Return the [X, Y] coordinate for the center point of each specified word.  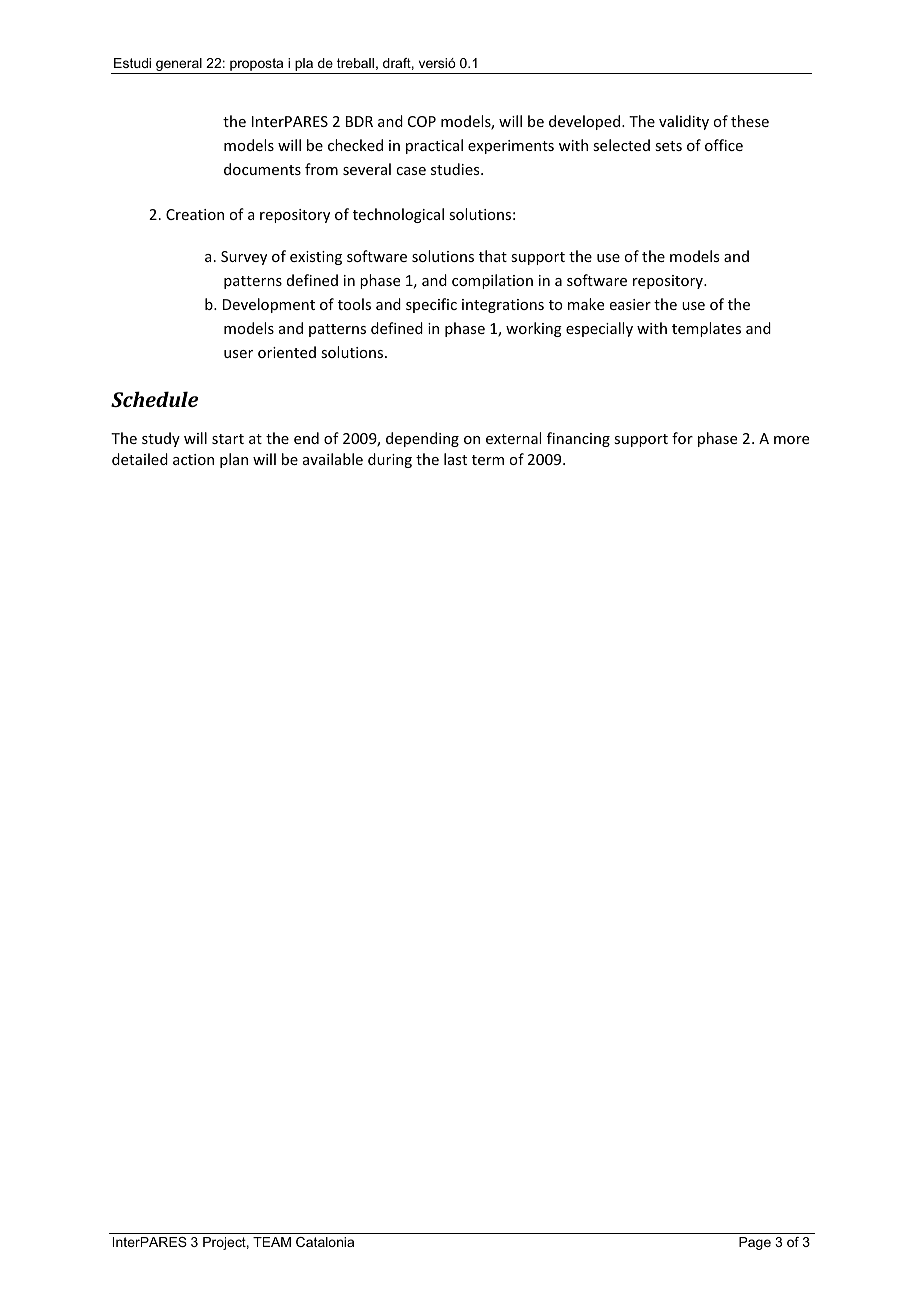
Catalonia [325, 1242]
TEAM [272, 1242]
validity [684, 122]
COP [422, 121]
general [179, 66]
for [682, 438]
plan [234, 460]
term [488, 460]
